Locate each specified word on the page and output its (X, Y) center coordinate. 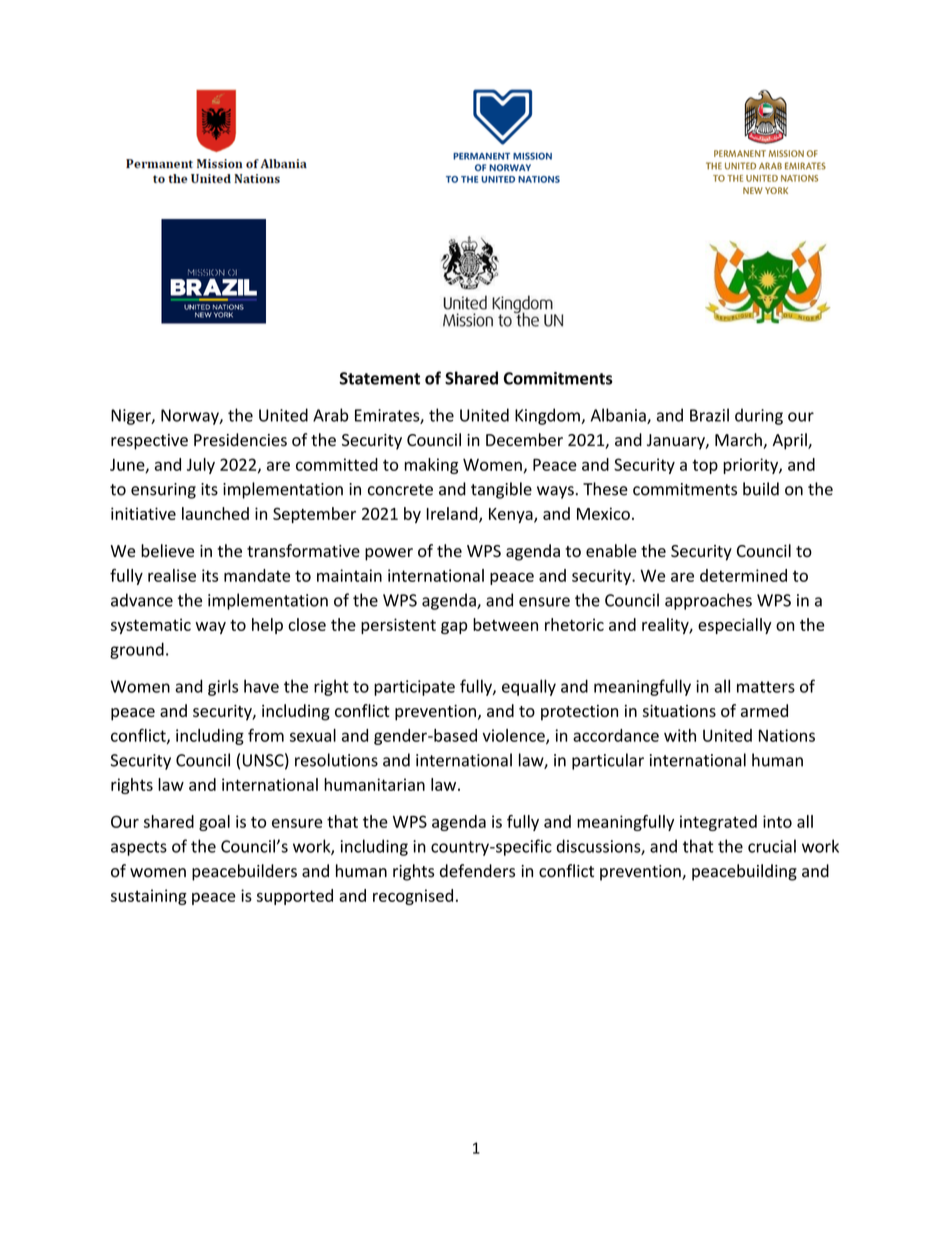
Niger (132, 417)
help (267, 626)
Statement (379, 378)
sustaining (149, 897)
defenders (477, 871)
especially (735, 626)
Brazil (709, 415)
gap (454, 628)
